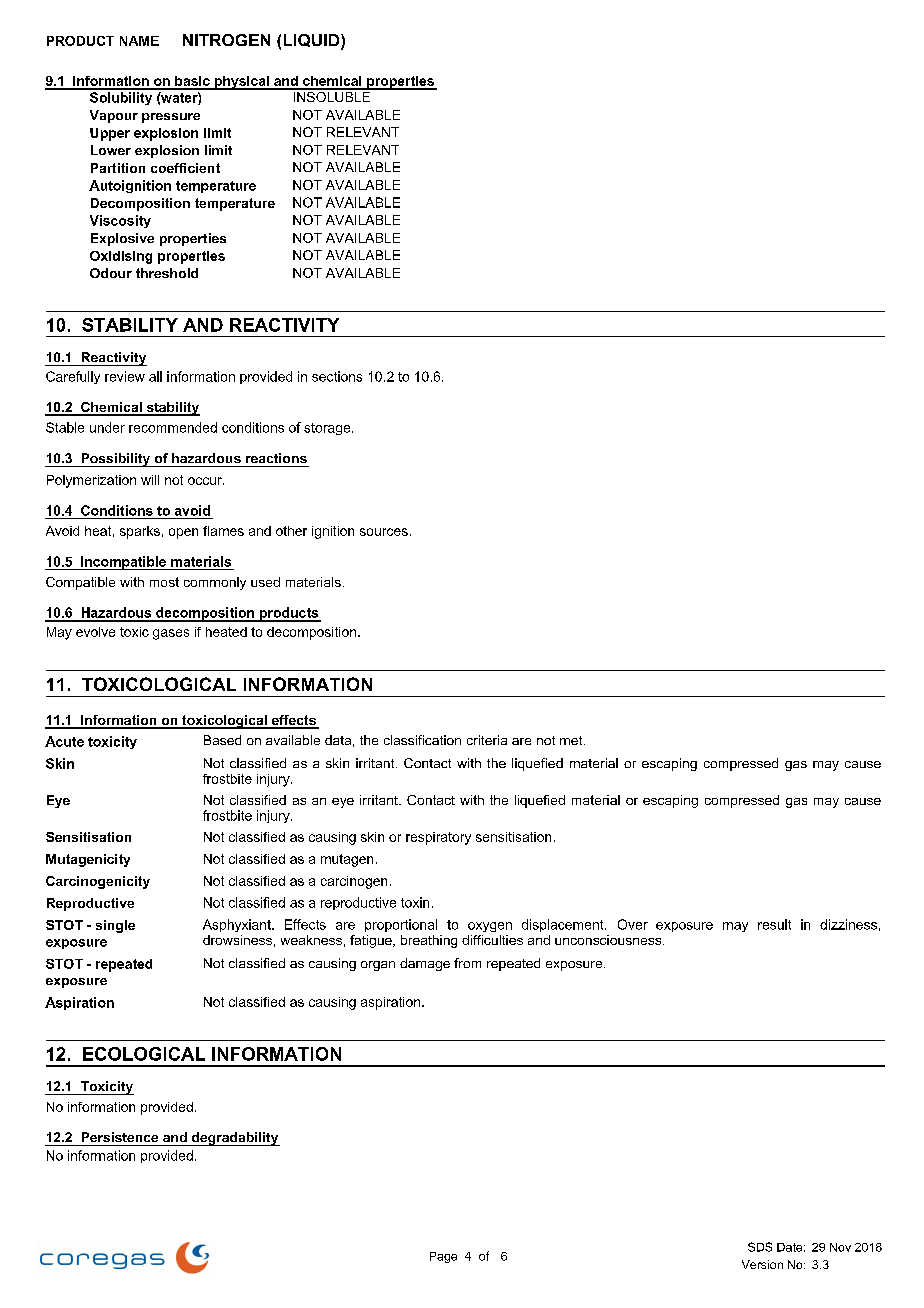 This screenshot has width=924, height=1308. What do you see at coordinates (241, 83) in the screenshot?
I see `physical` at bounding box center [241, 83].
